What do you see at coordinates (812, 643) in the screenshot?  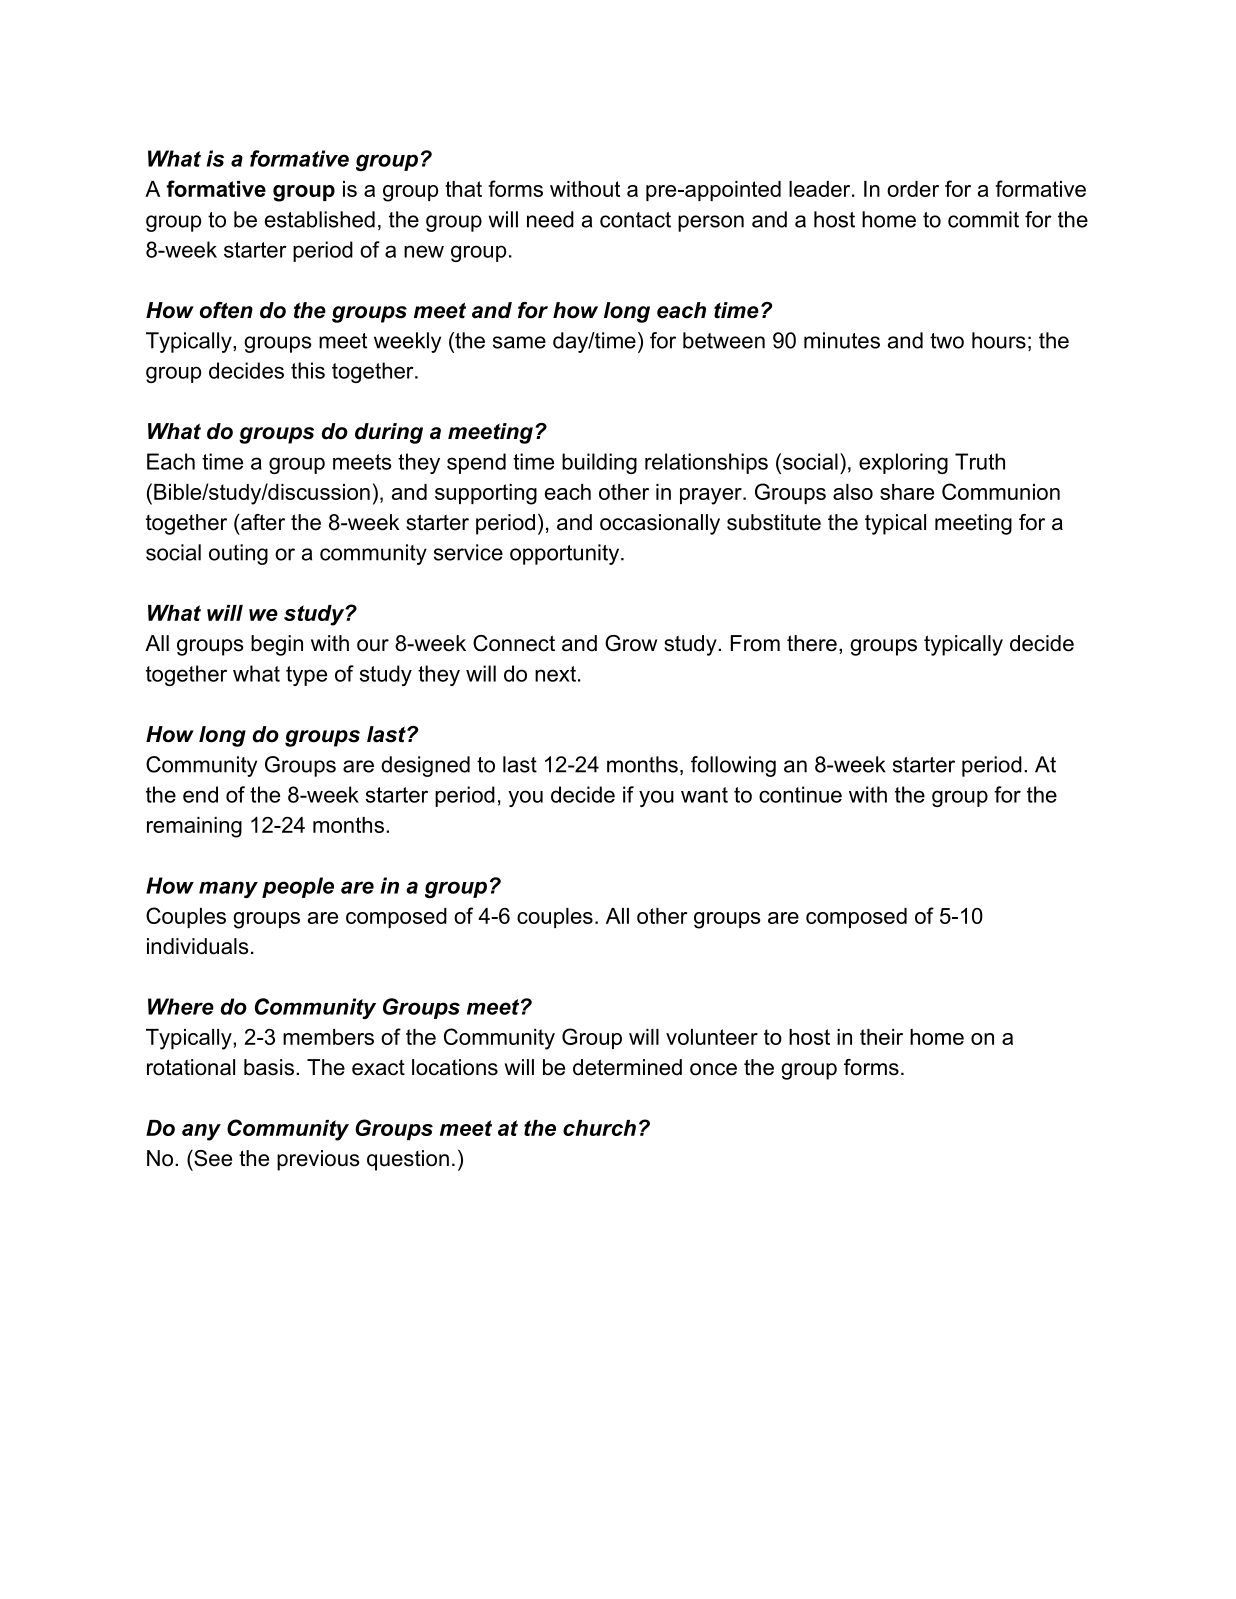 I see `there` at bounding box center [812, 643].
